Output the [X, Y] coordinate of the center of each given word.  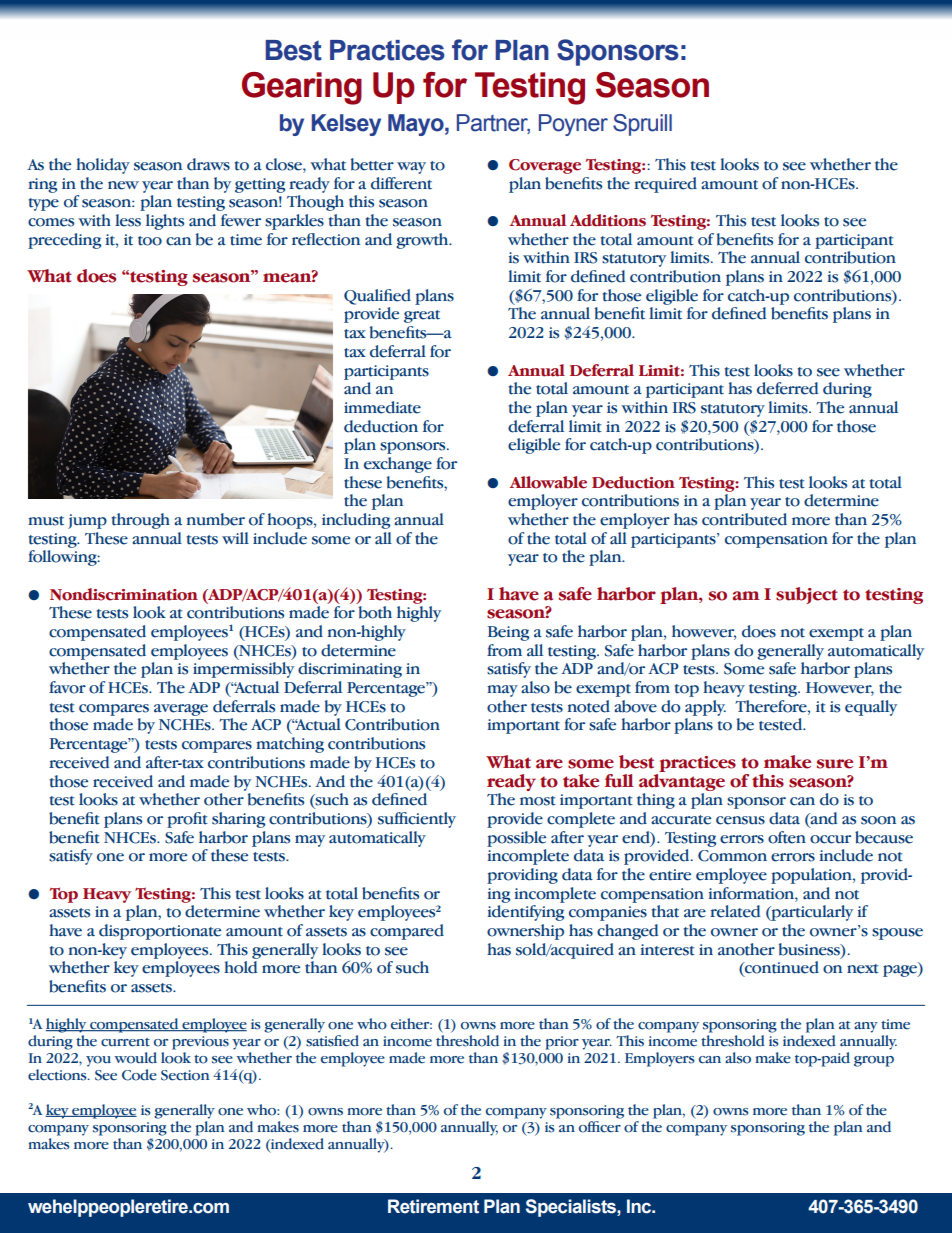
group [874, 1061]
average [181, 710]
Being [508, 633]
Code [139, 1075]
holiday [103, 166]
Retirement [433, 1206]
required [665, 185]
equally [871, 708]
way [411, 168]
